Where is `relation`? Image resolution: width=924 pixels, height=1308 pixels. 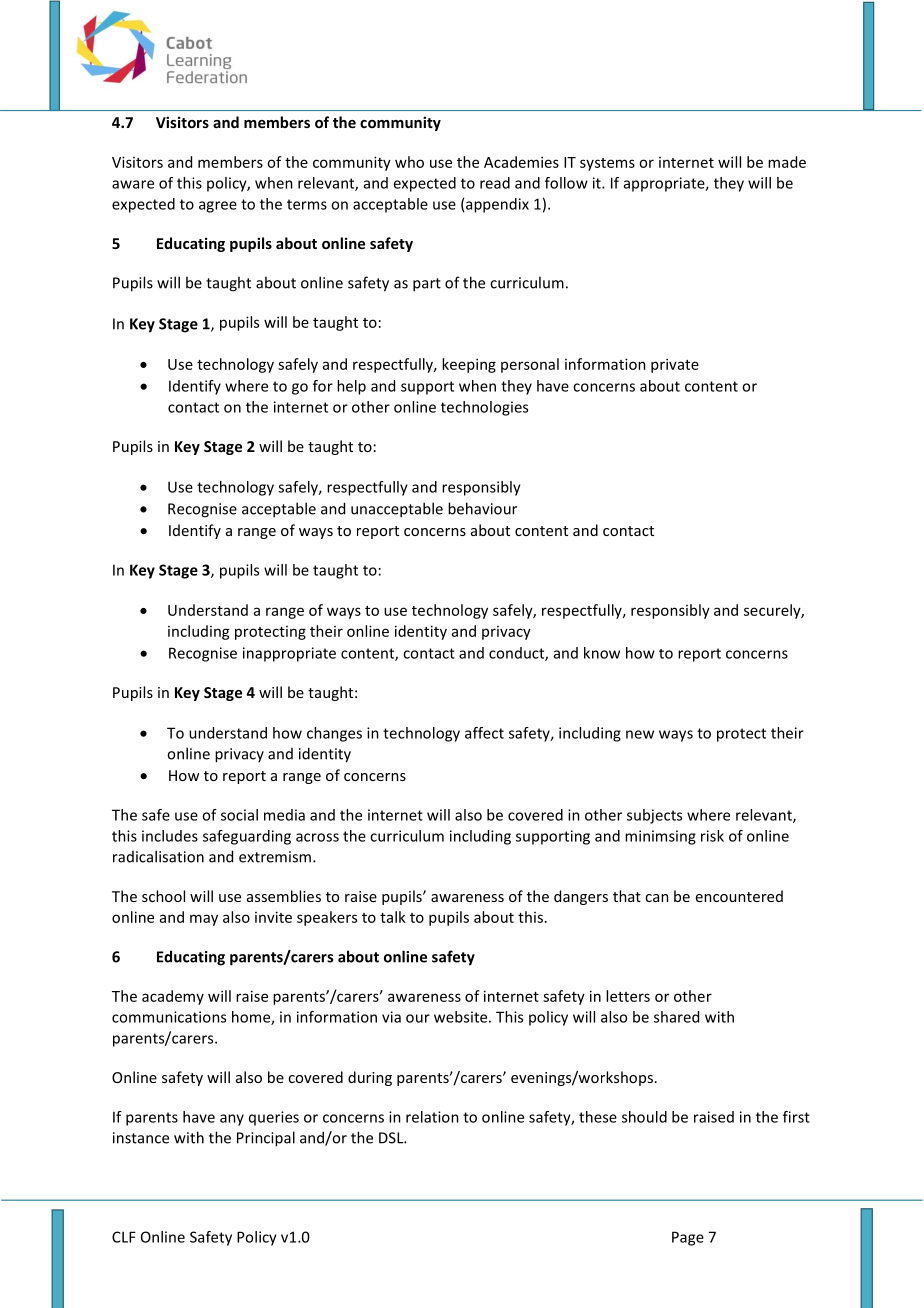
relation is located at coordinates (432, 1117).
